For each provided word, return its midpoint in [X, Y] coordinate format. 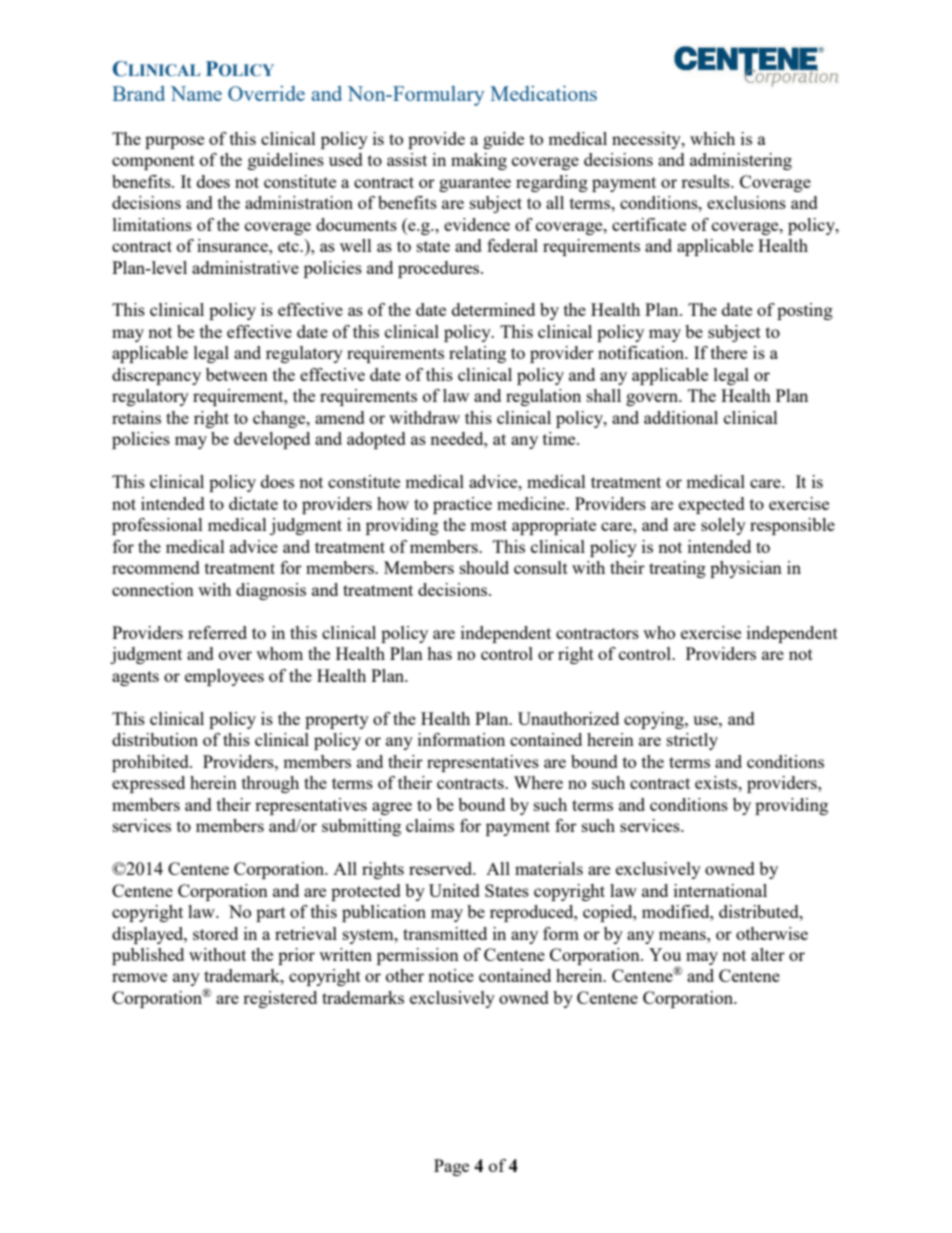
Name [196, 93]
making [479, 161]
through [270, 784]
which [712, 138]
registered [280, 999]
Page [451, 1167]
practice [462, 505]
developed [272, 440]
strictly [692, 741]
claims [430, 825]
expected [712, 505]
